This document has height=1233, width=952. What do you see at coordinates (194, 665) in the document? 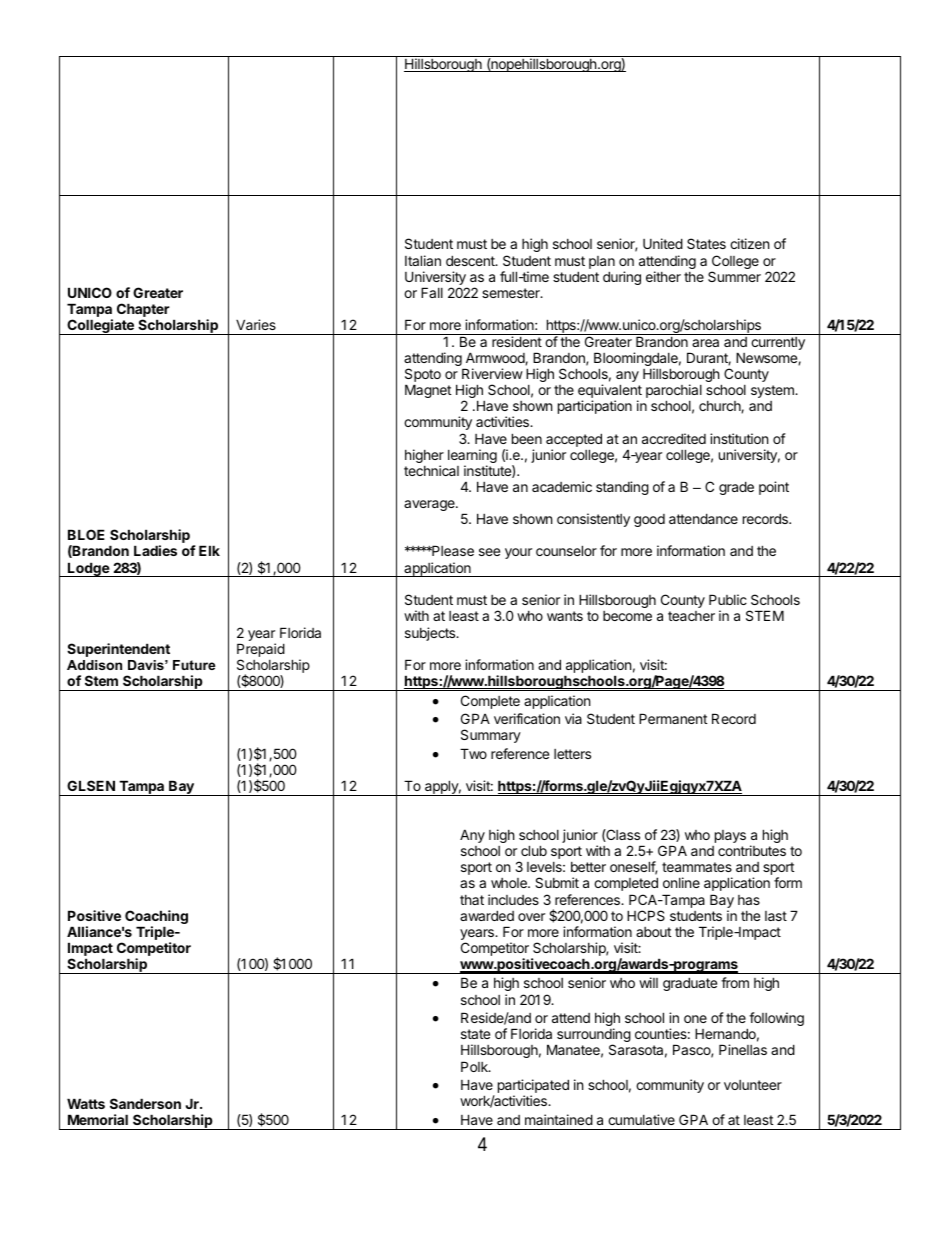
I see `Future` at bounding box center [194, 665].
